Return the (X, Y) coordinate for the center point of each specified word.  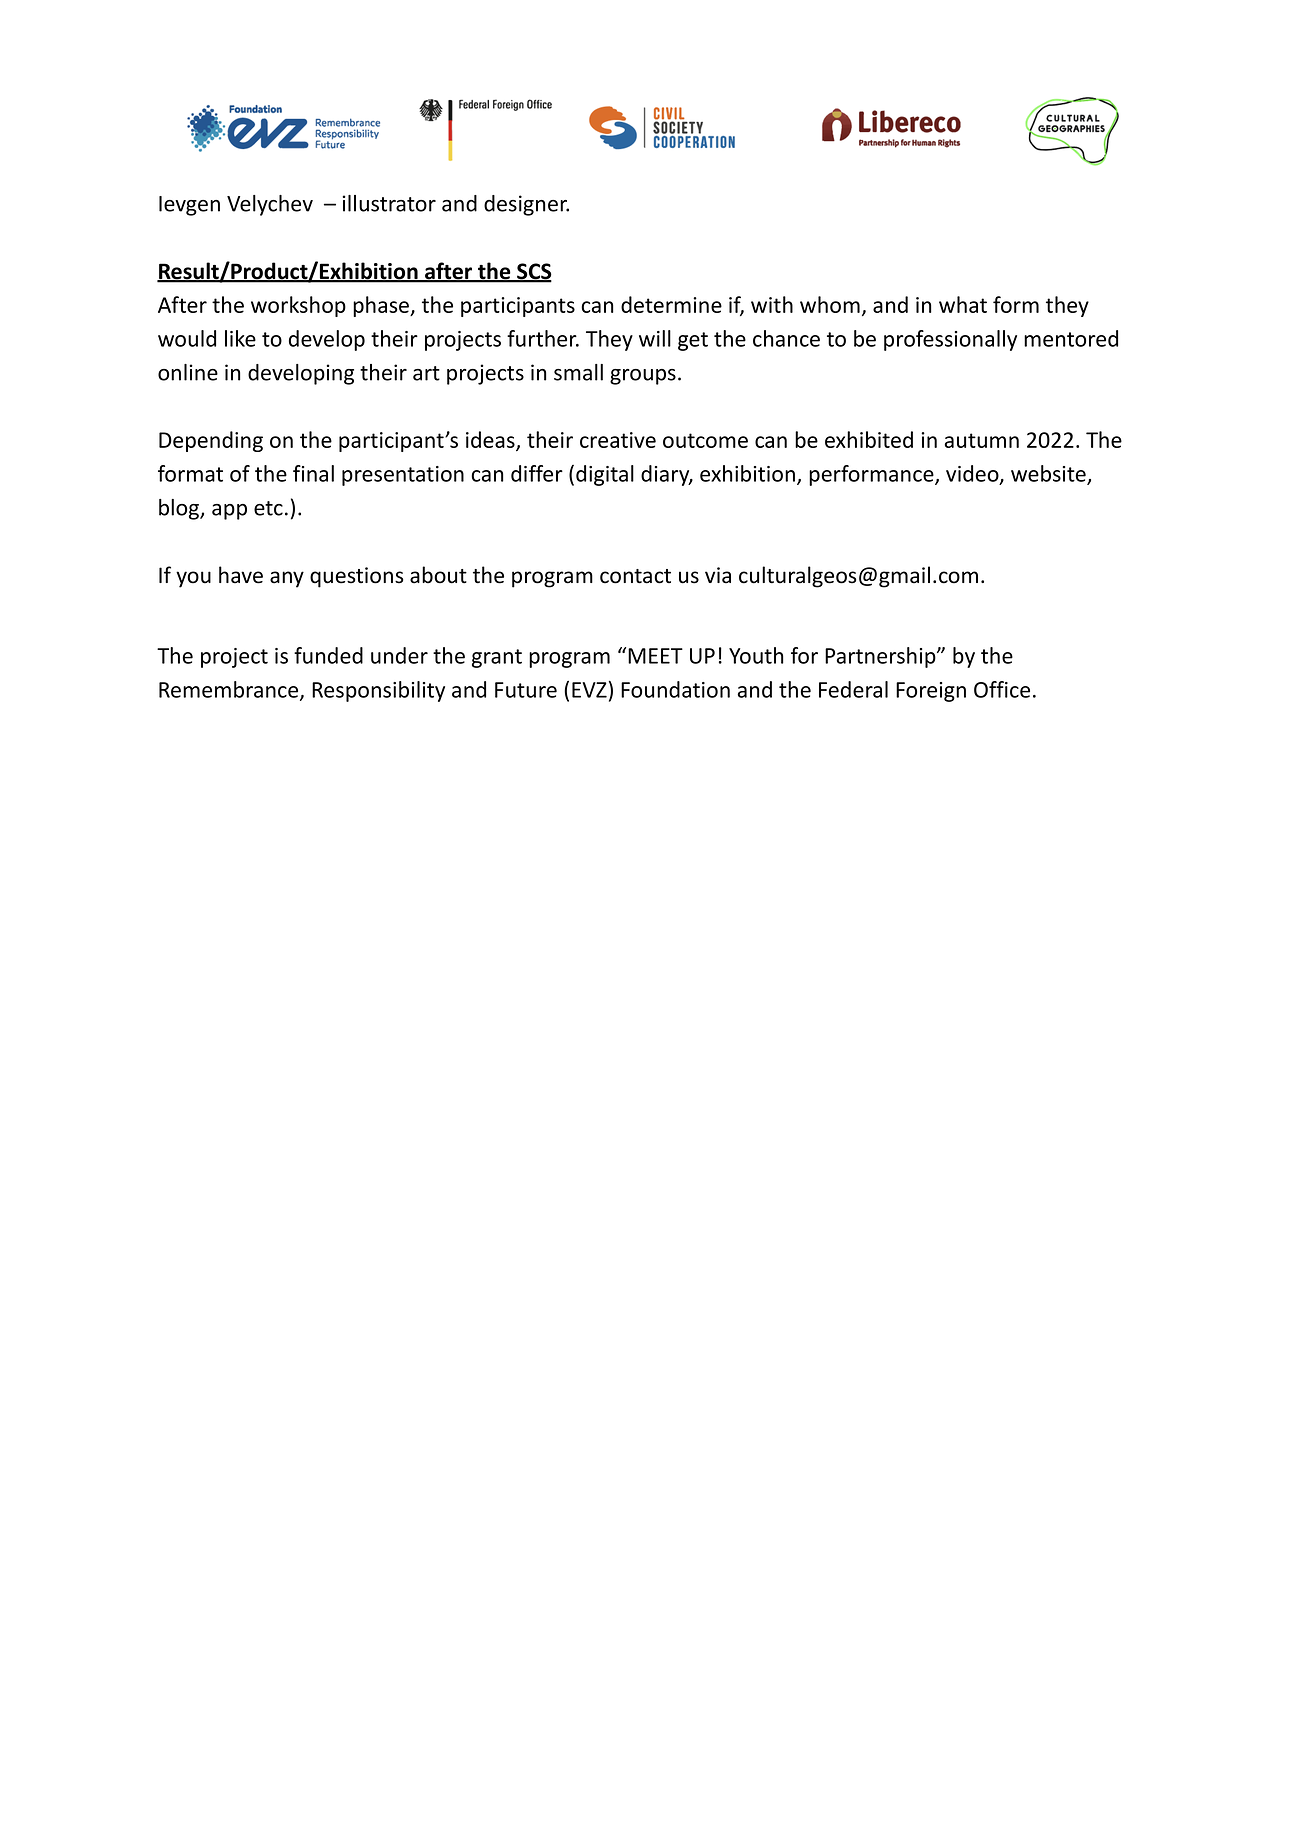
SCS (533, 272)
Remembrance (230, 690)
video (973, 474)
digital (605, 475)
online (188, 372)
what (963, 304)
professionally (950, 340)
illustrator (389, 203)
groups (643, 377)
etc (268, 508)
